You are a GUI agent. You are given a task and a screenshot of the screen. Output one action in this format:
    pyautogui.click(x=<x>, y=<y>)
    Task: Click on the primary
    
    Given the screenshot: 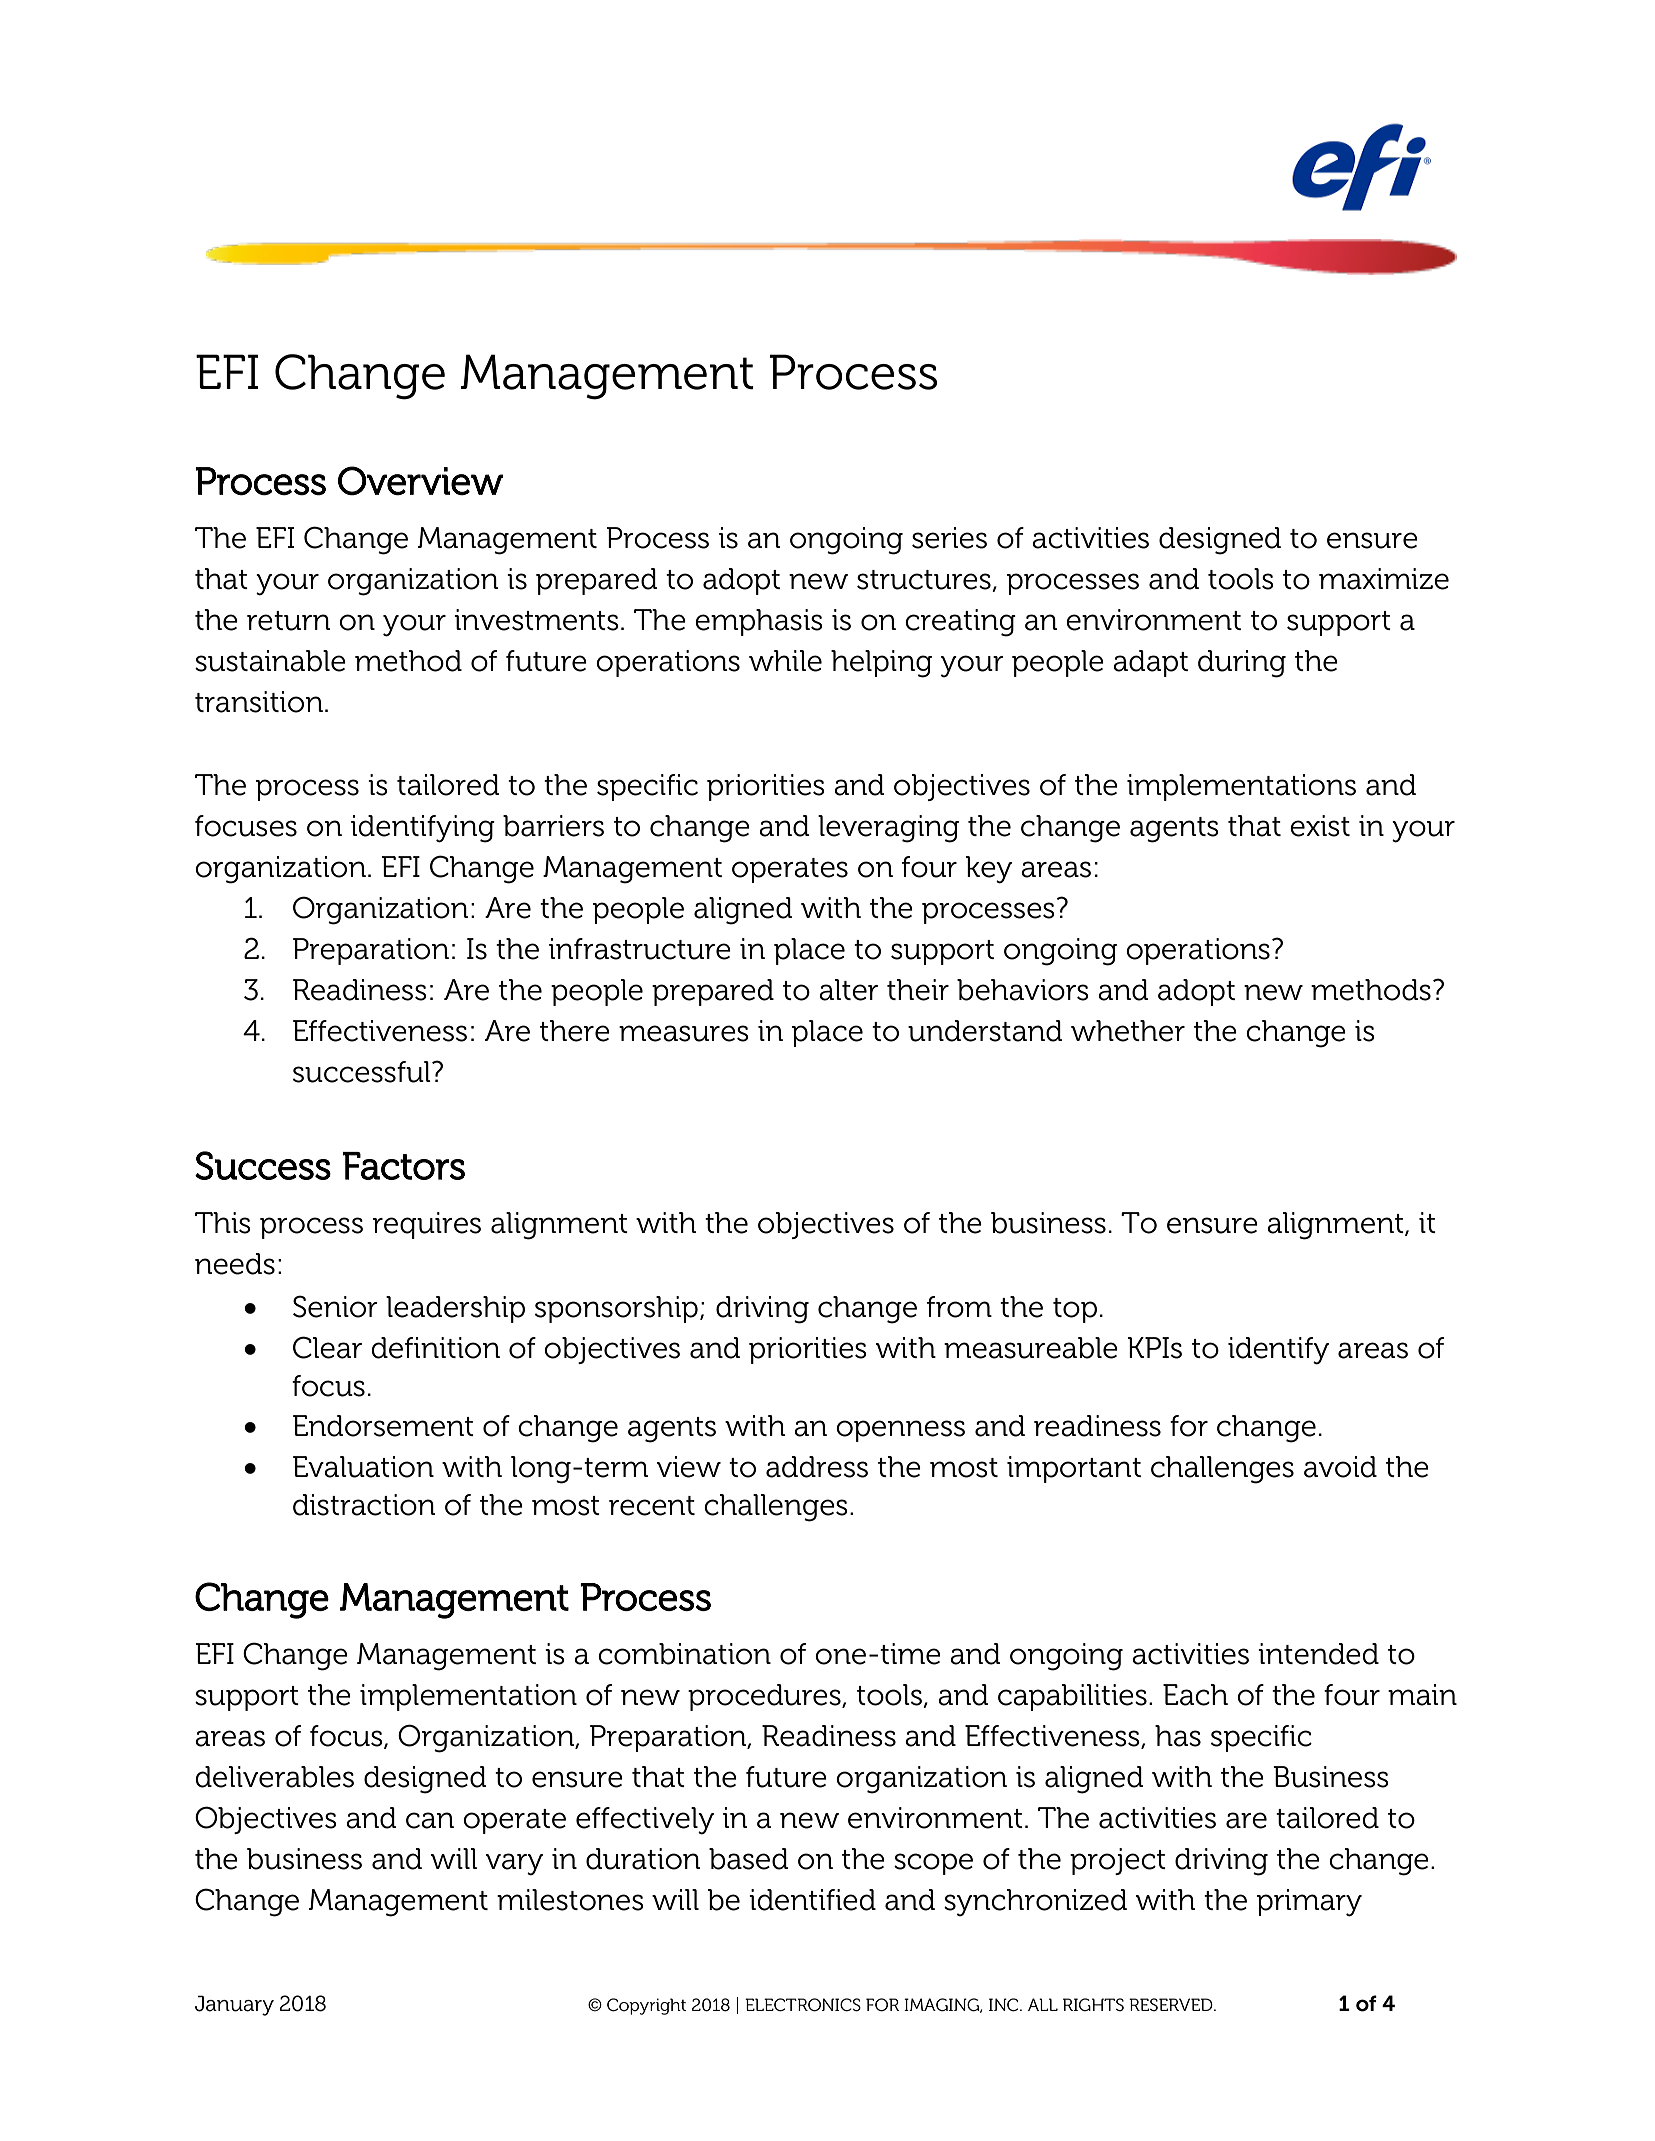 What is the action you would take?
    pyautogui.click(x=1309, y=1903)
